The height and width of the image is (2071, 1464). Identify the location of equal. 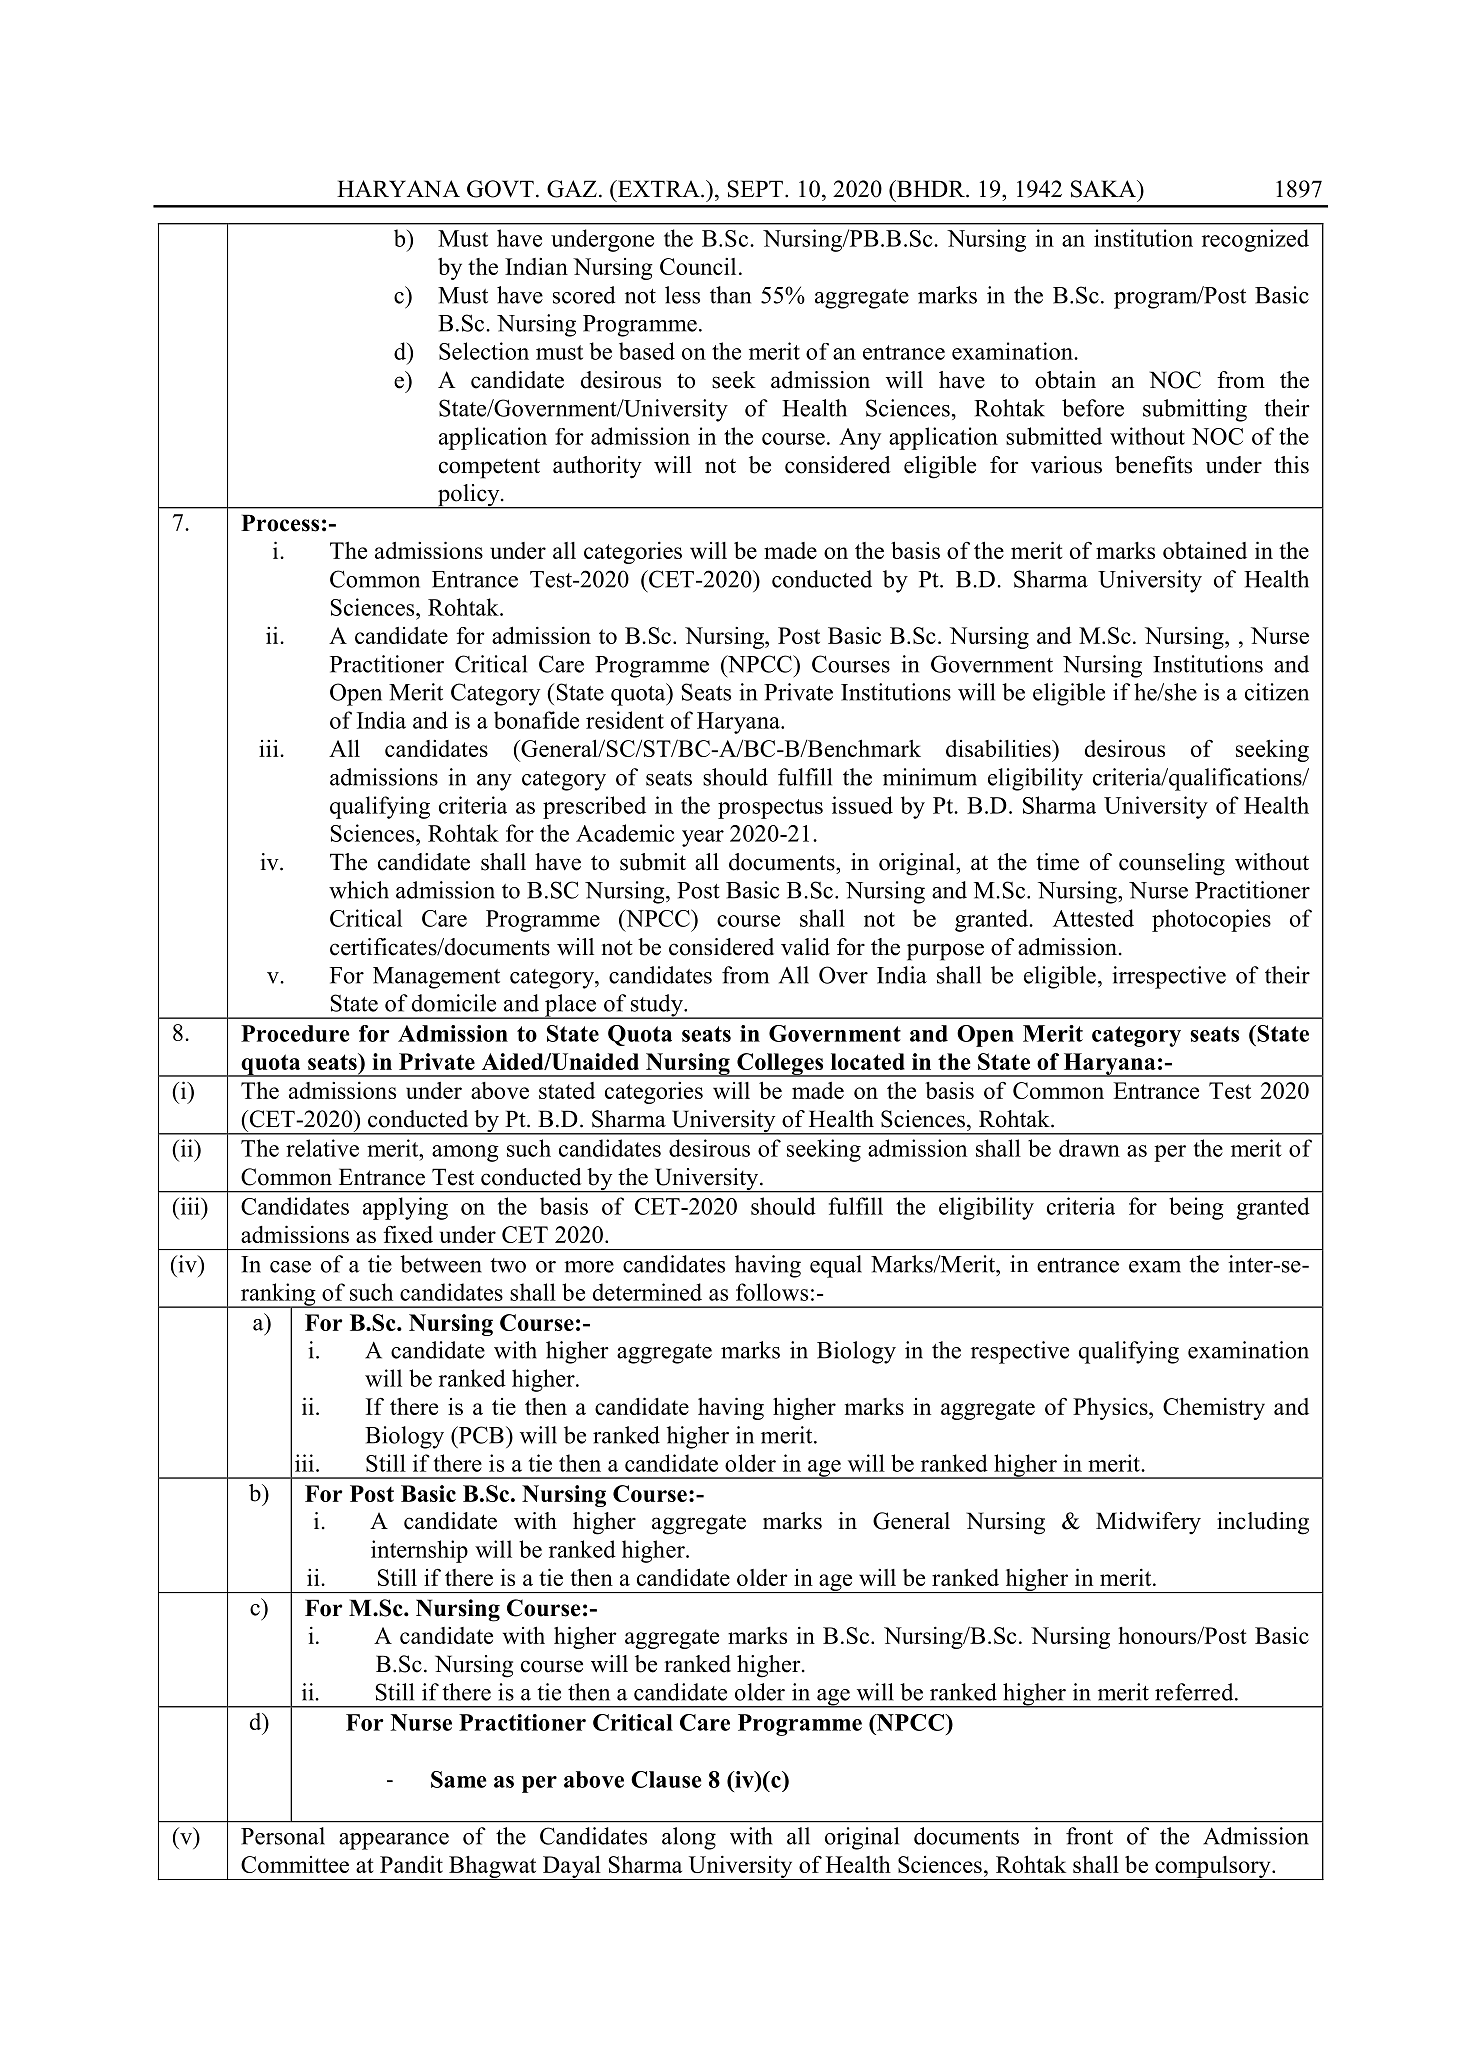
(836, 1266).
